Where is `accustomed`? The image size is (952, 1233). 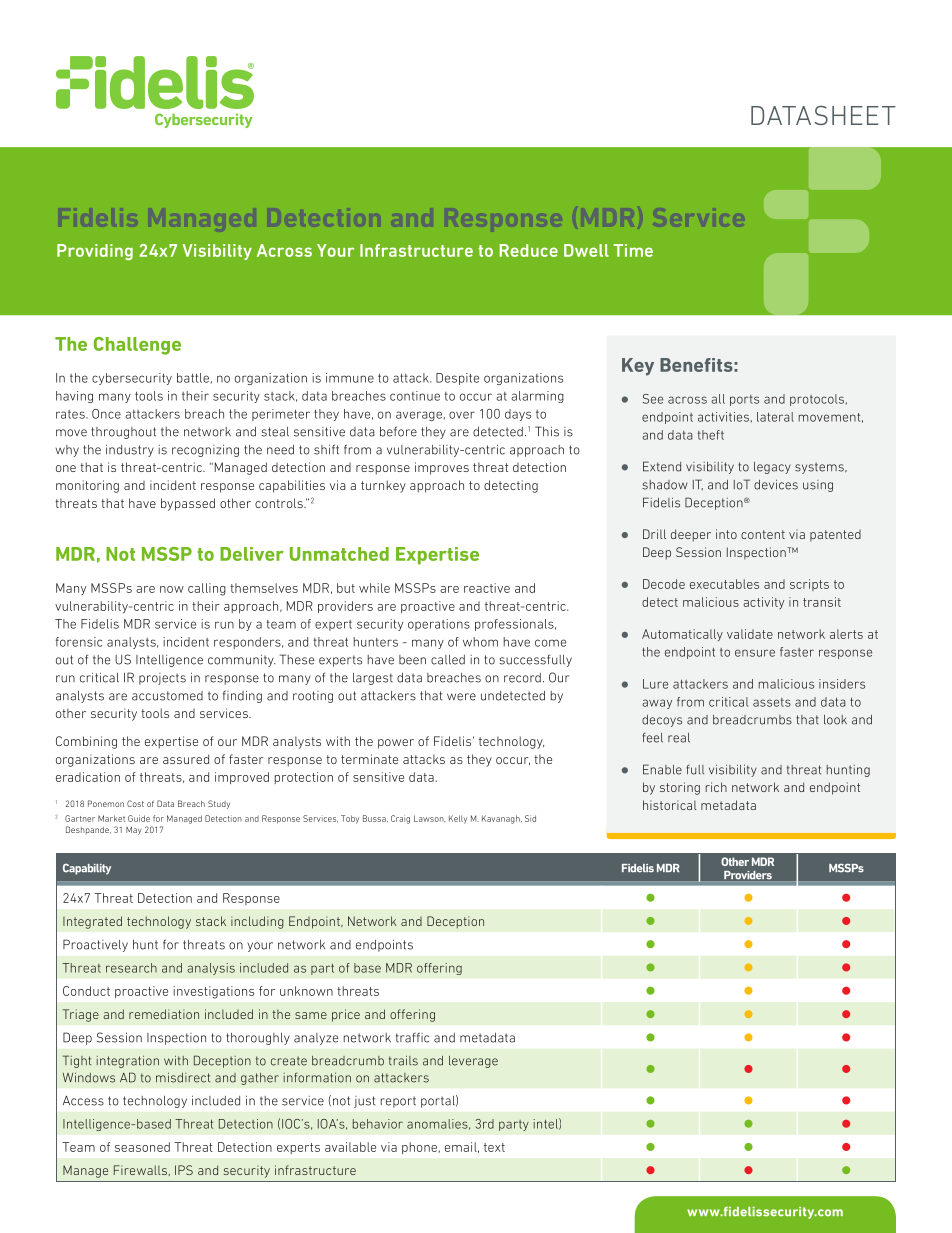
accustomed is located at coordinates (167, 696).
